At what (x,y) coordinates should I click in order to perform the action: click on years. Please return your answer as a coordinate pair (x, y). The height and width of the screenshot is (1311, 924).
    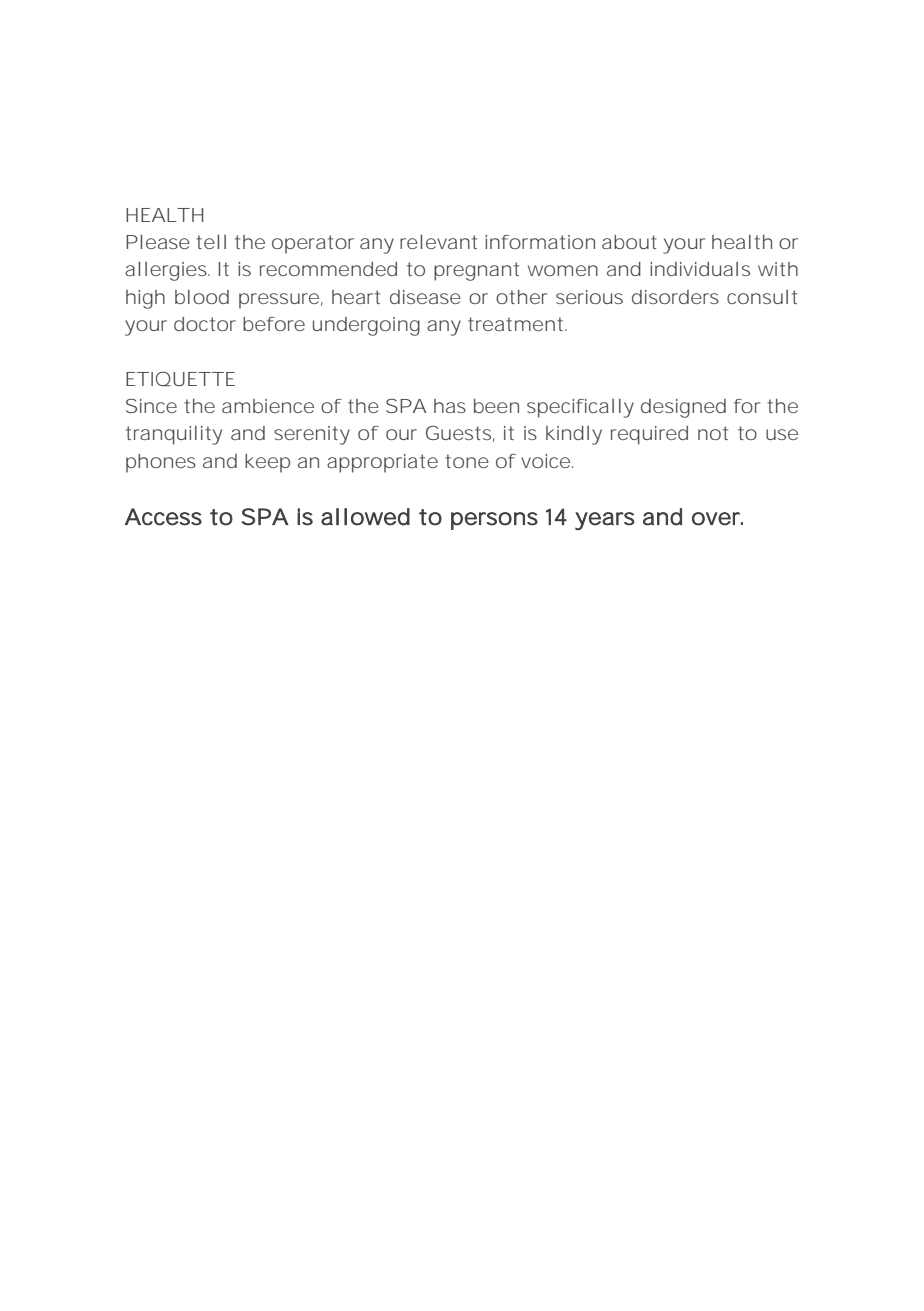
    Looking at the image, I should click on (605, 521).
